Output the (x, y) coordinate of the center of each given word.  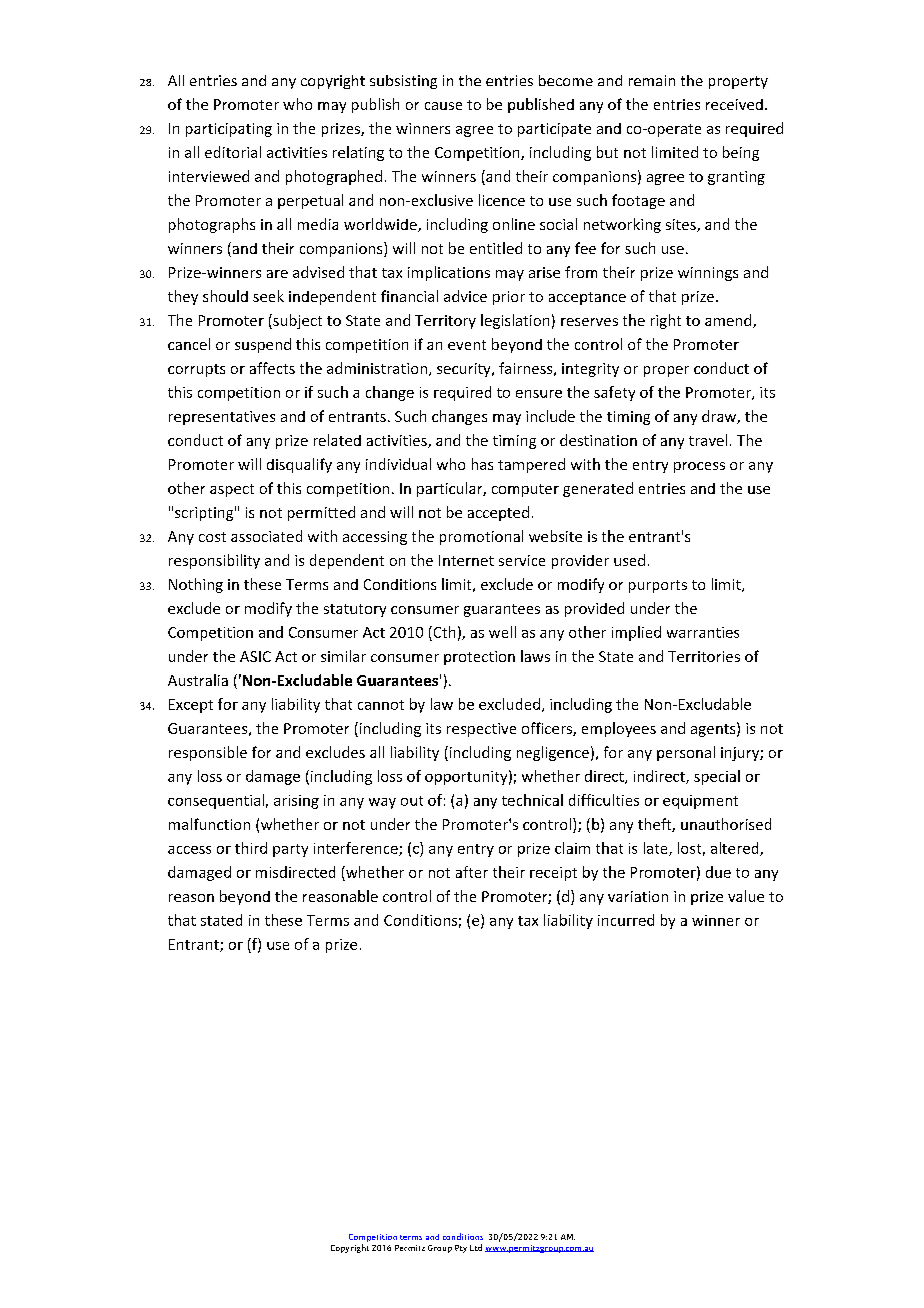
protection (479, 658)
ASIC (255, 656)
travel (708, 440)
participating (229, 130)
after (472, 872)
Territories (704, 656)
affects (272, 368)
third (251, 848)
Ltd (476, 1247)
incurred (626, 920)
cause (443, 106)
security (465, 370)
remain (652, 80)
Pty (461, 1249)
